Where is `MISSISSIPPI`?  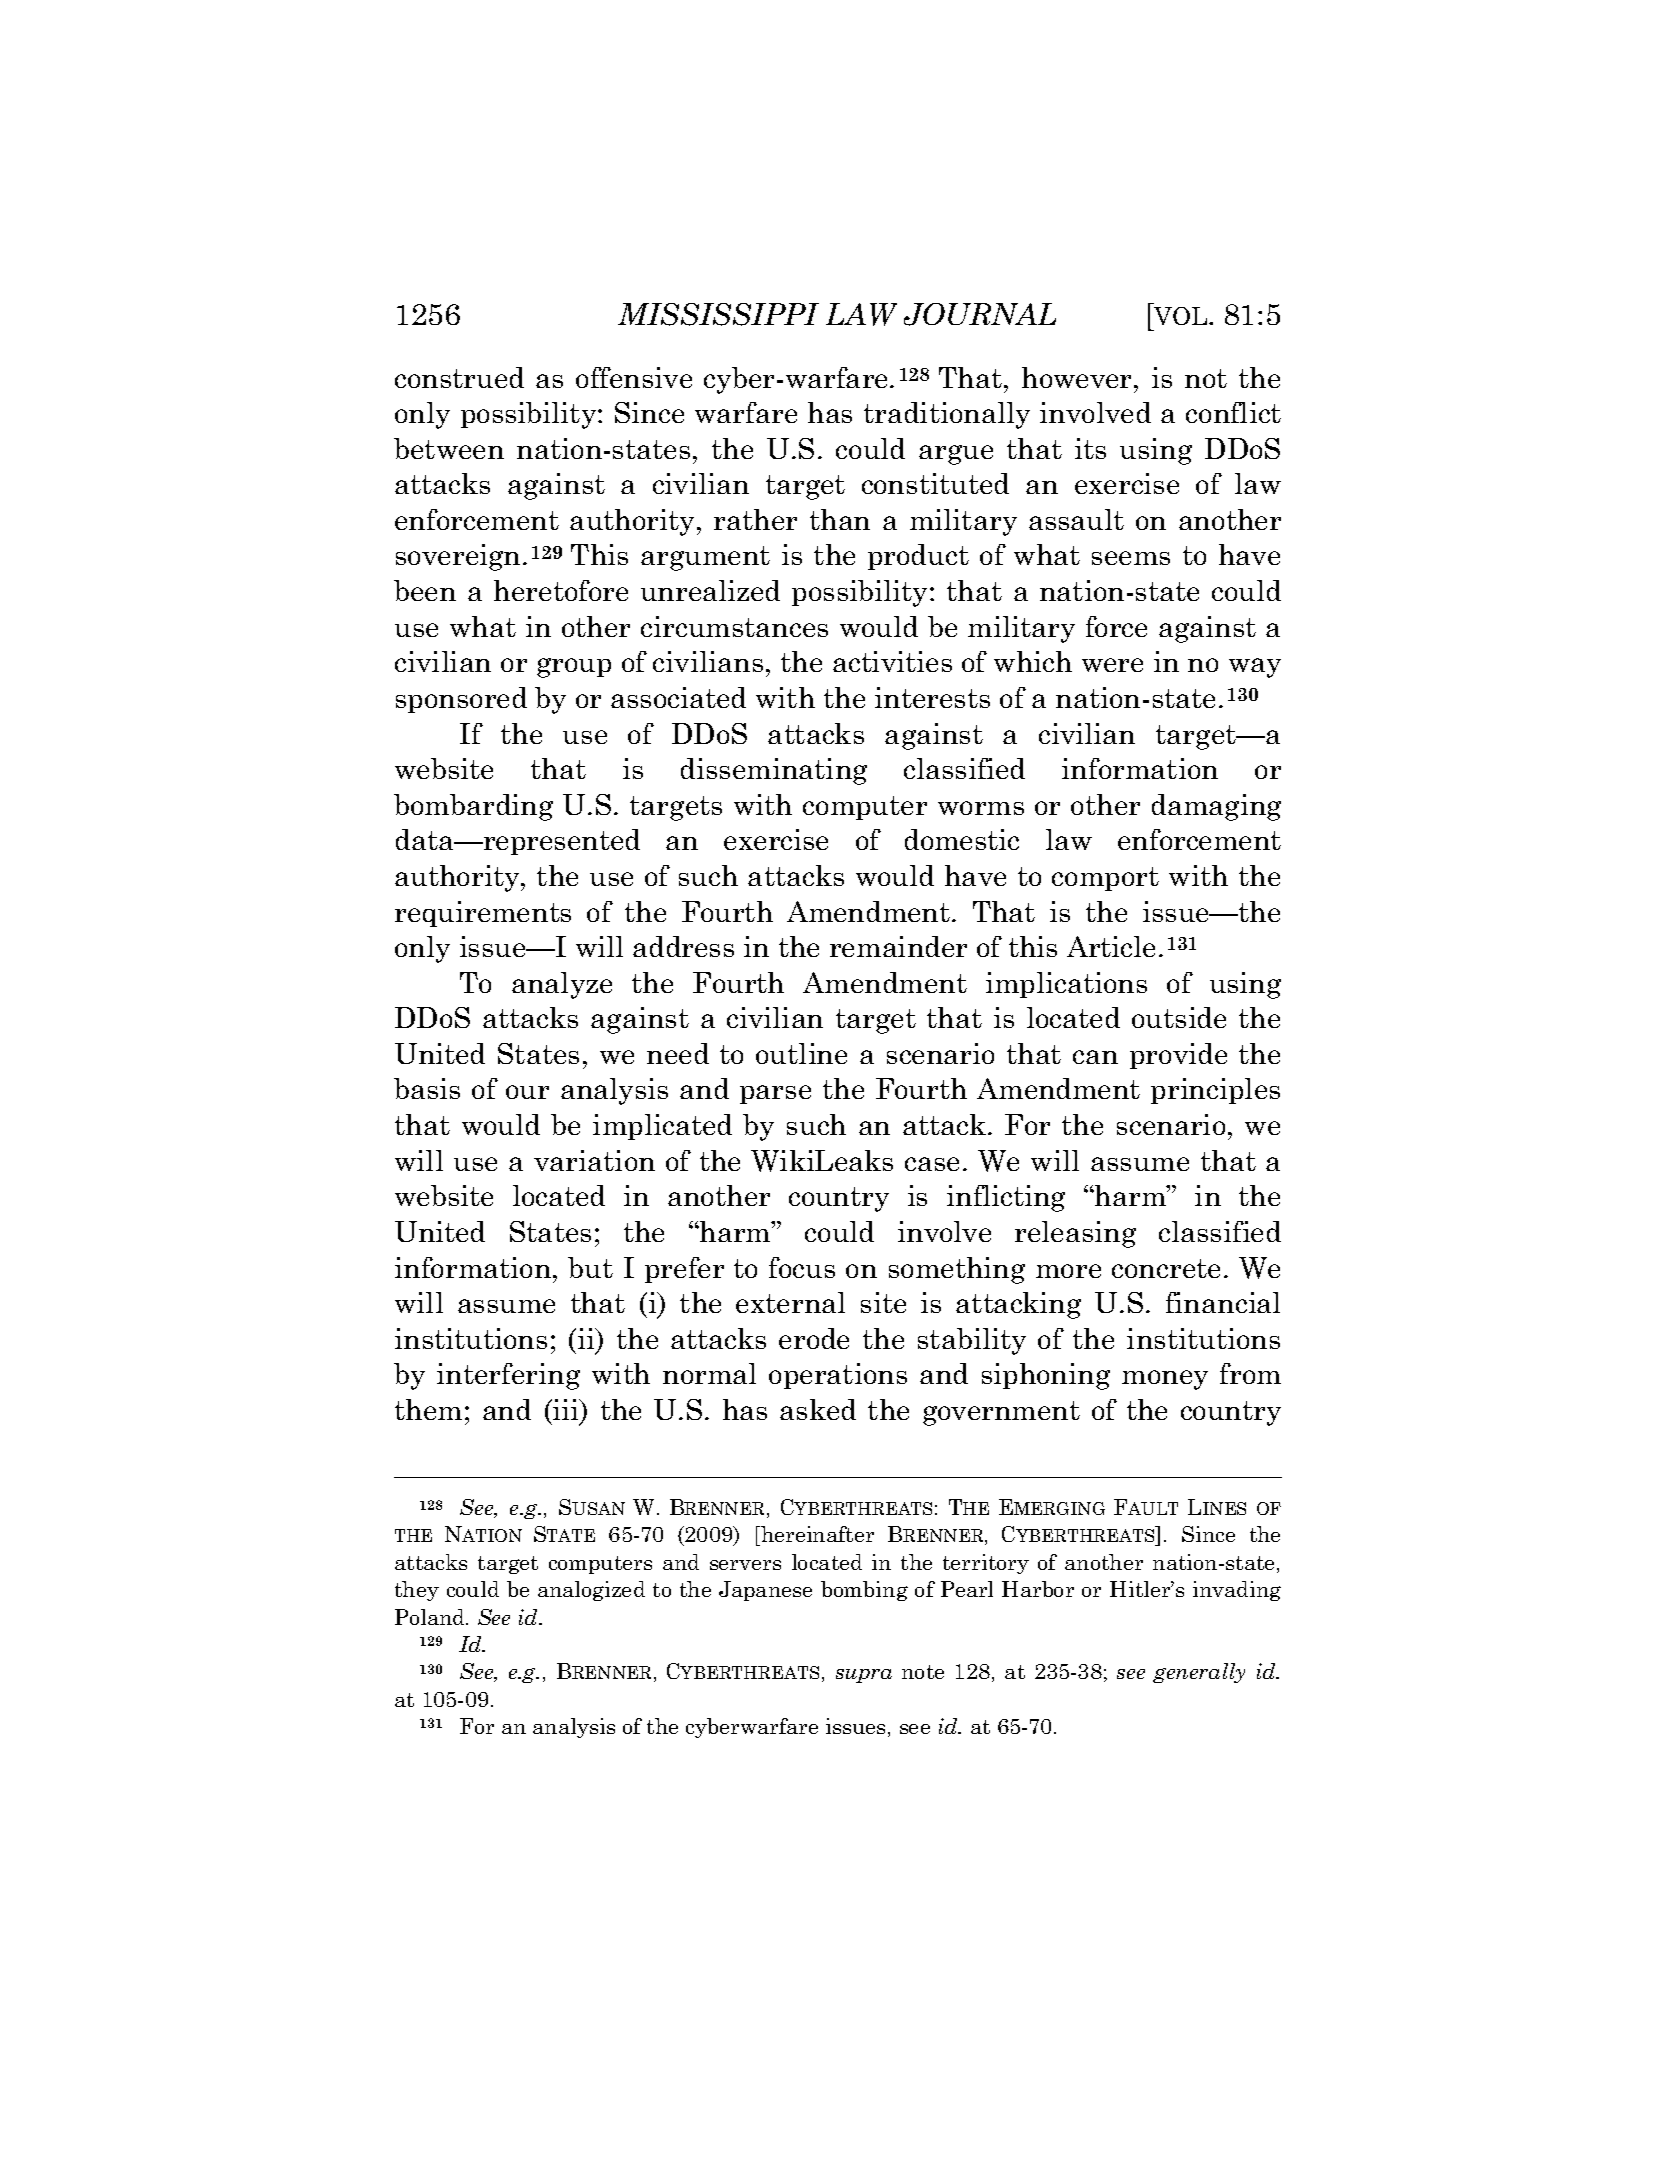
MISSISSIPPI is located at coordinates (718, 314).
